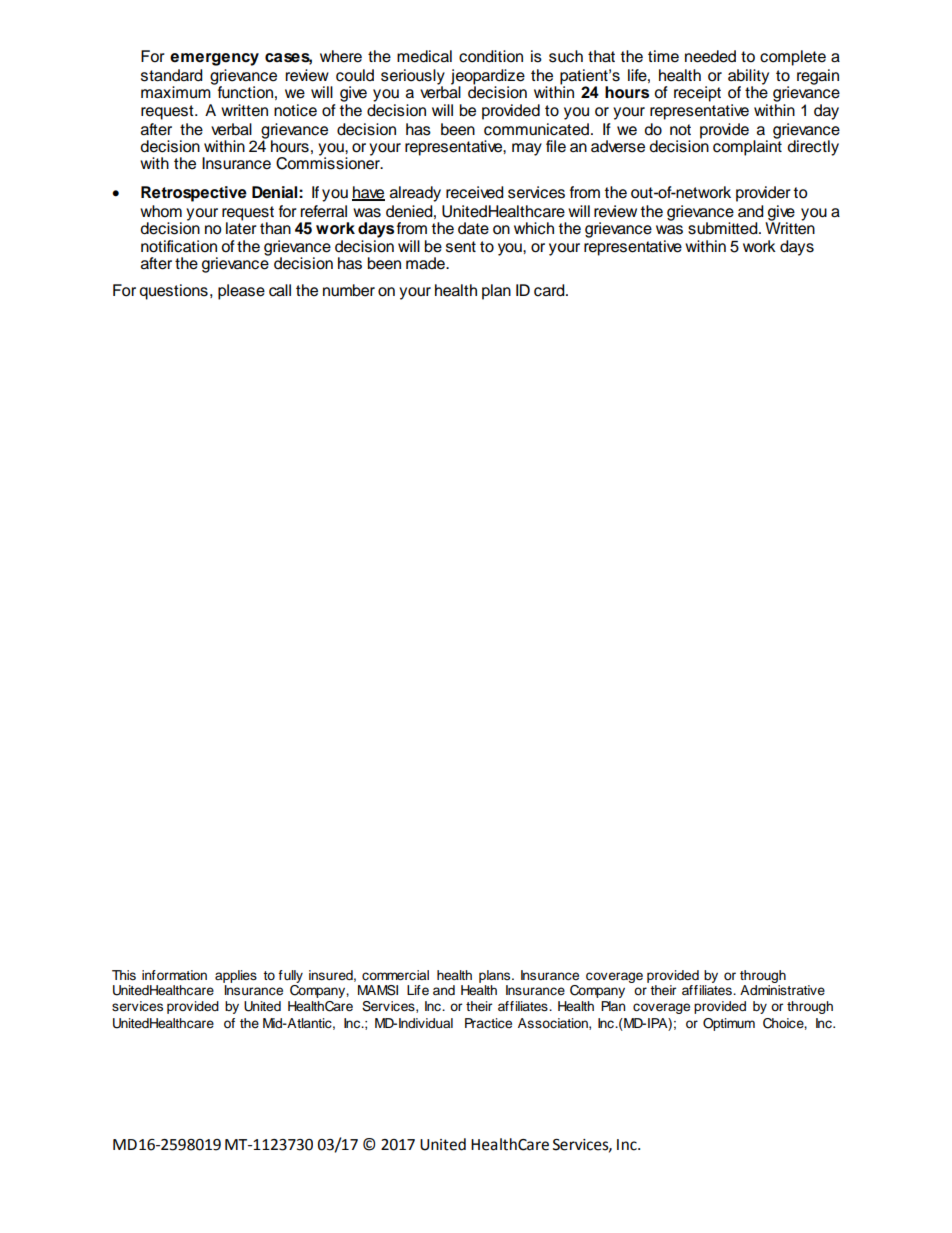 This page has height=1233, width=952. I want to click on applies, so click(236, 976).
